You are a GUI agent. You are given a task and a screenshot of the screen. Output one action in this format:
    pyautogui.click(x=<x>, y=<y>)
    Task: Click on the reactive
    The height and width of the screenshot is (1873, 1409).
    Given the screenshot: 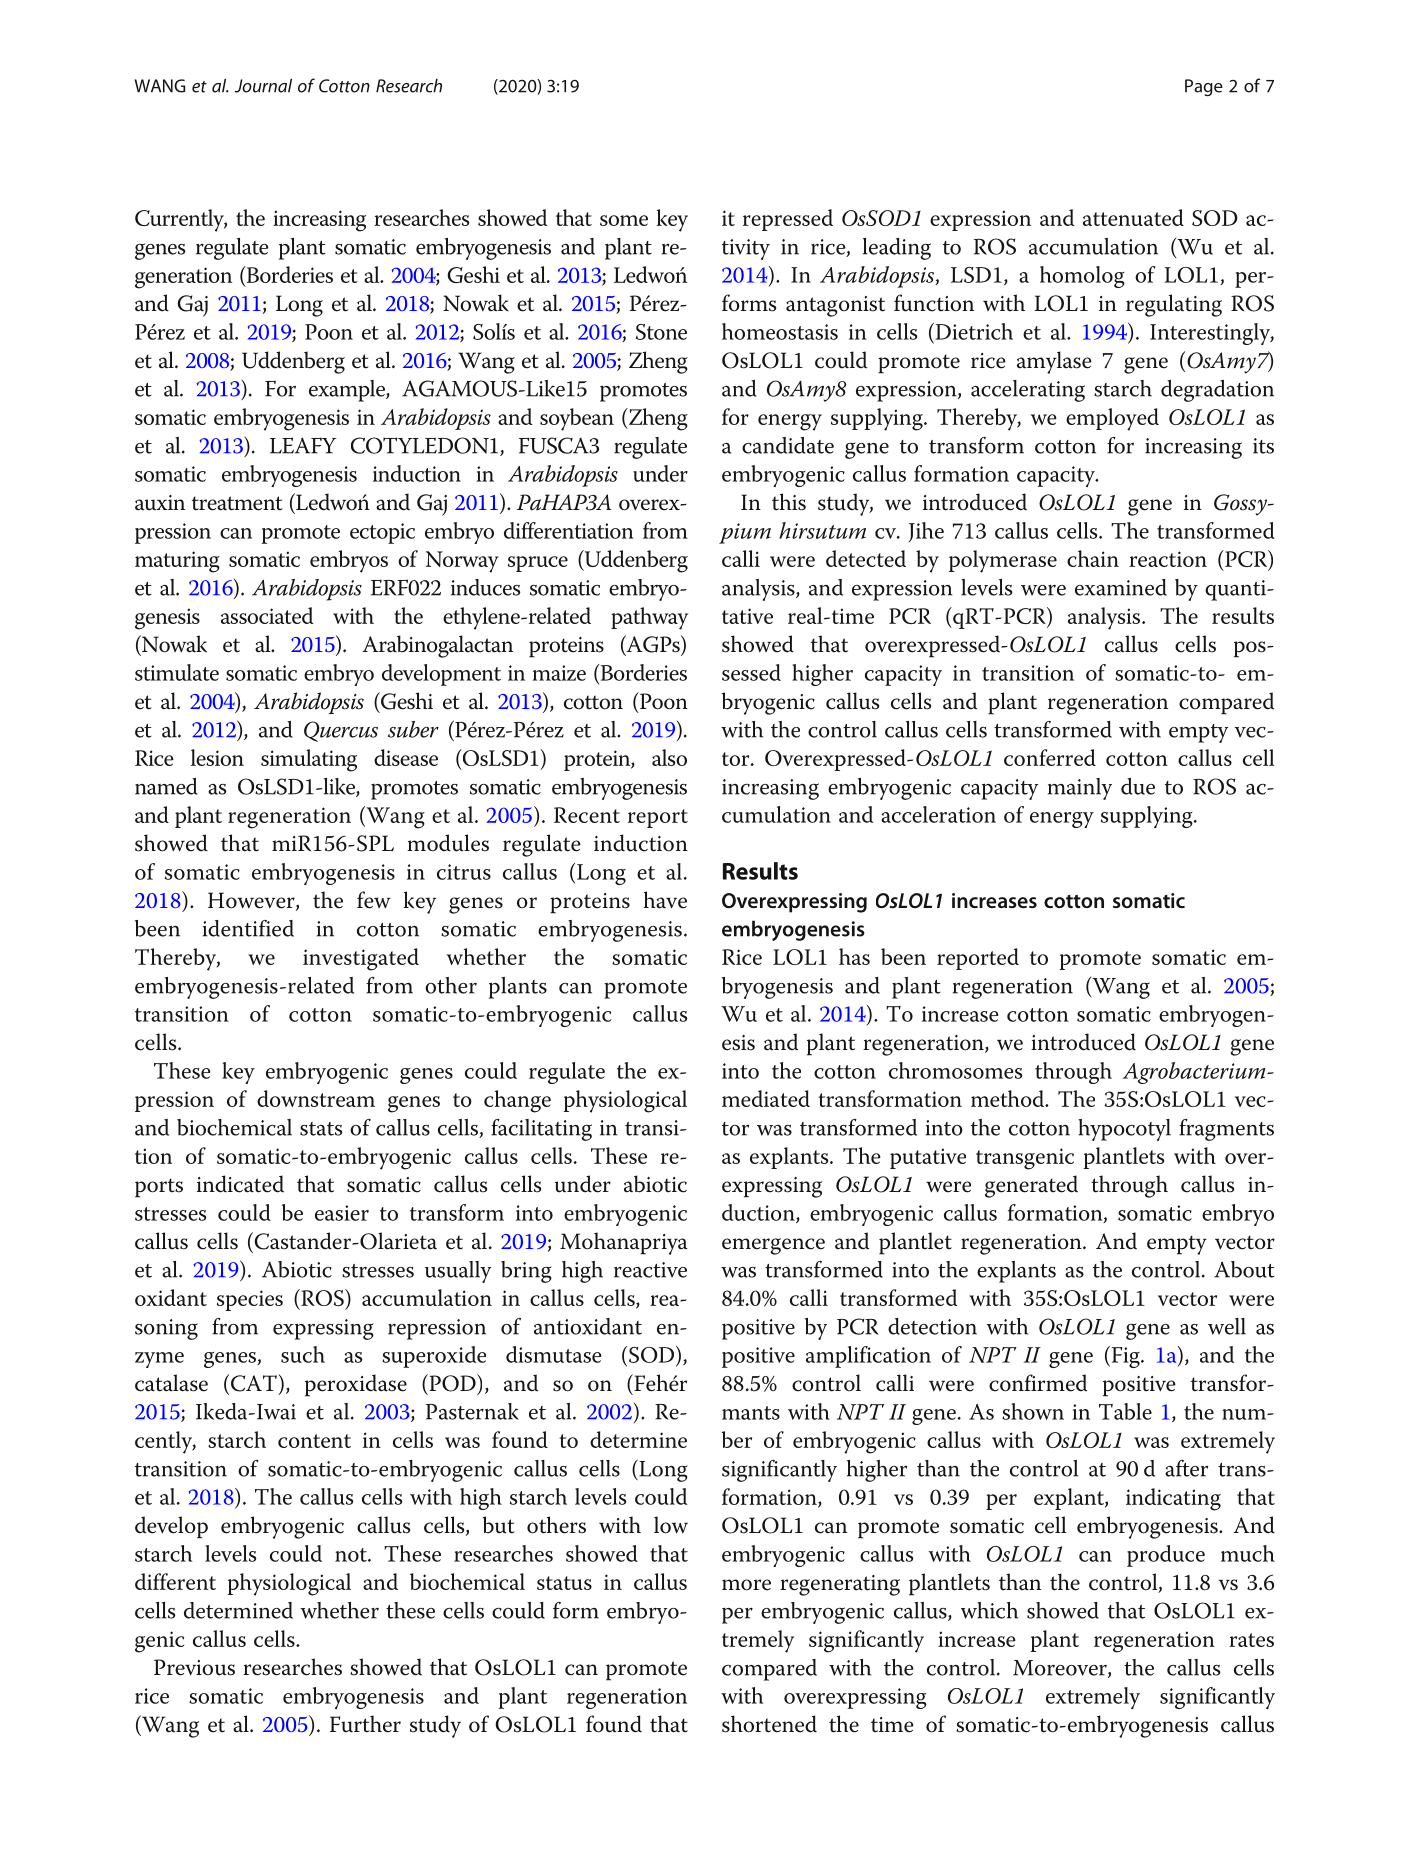 What is the action you would take?
    pyautogui.click(x=650, y=1270)
